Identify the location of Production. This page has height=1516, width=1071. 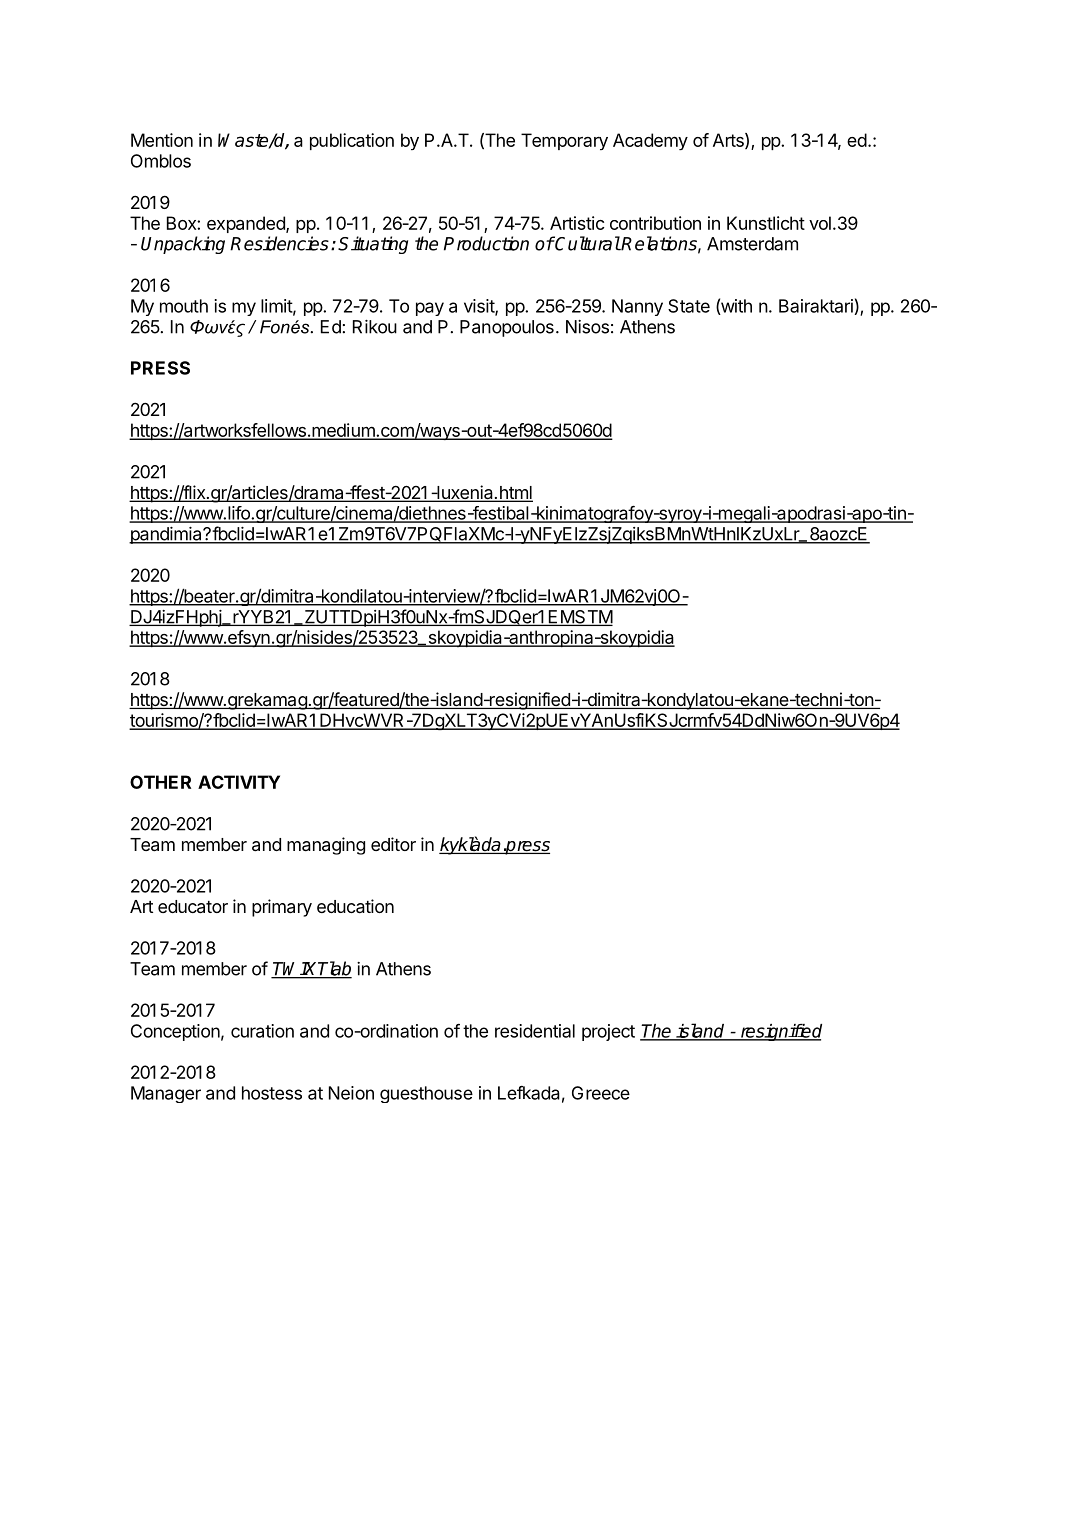
(486, 243).
